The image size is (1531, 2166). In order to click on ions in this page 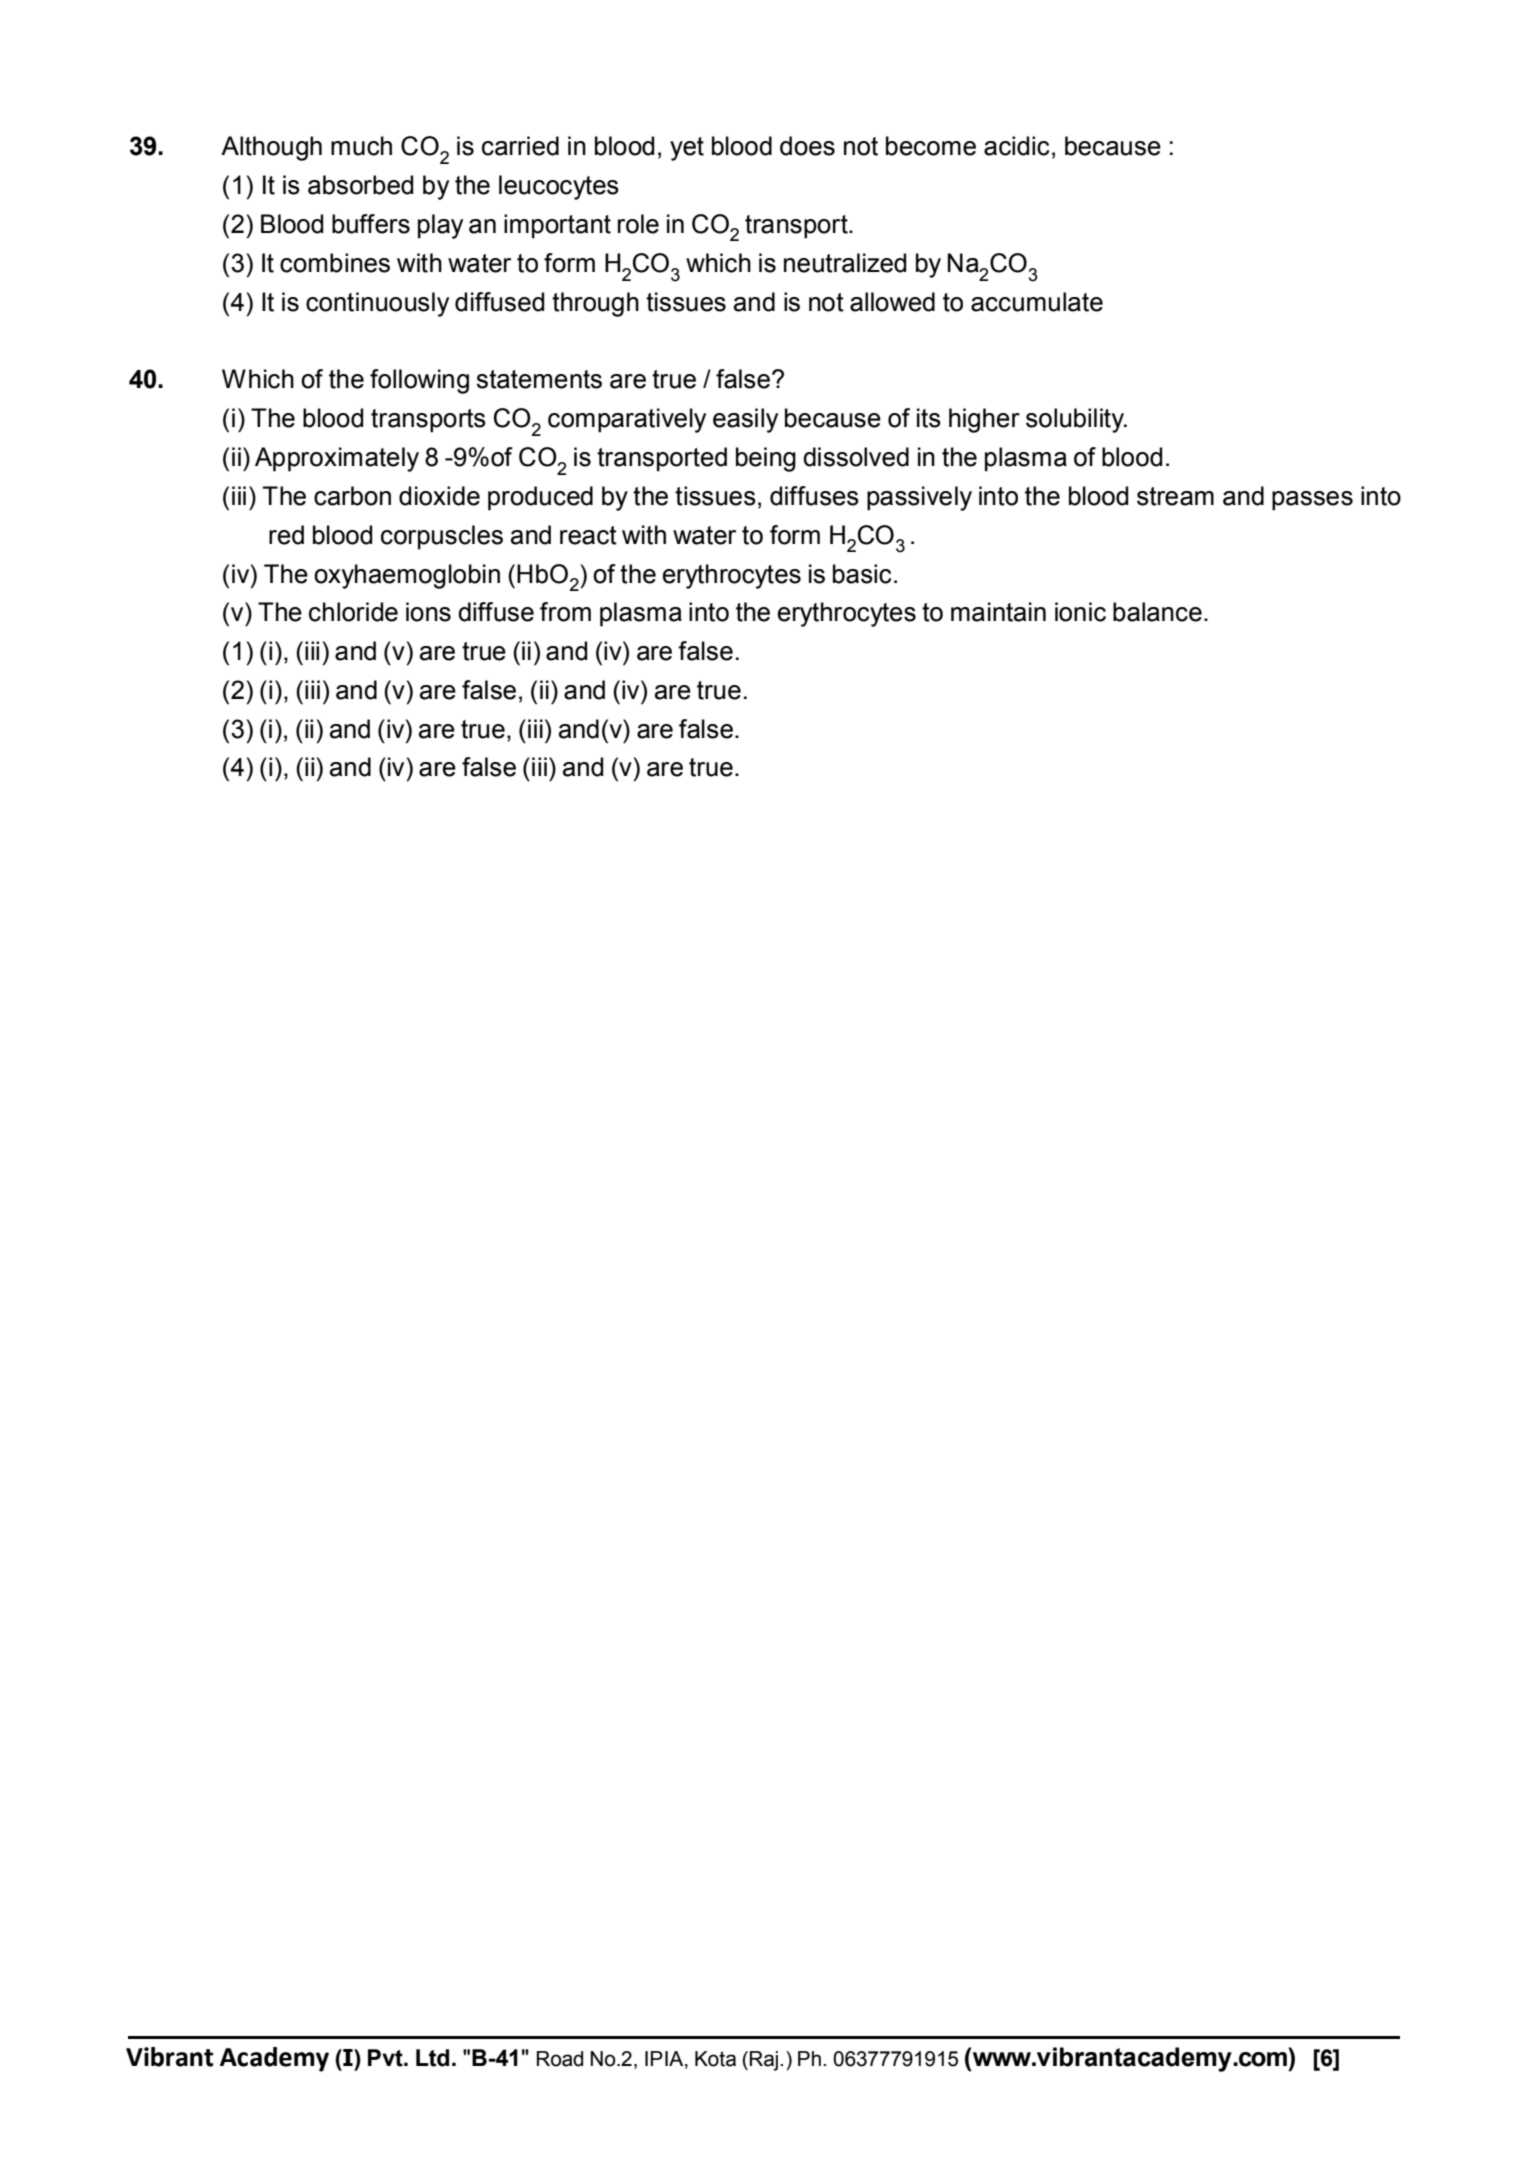, I will do `click(428, 612)`.
